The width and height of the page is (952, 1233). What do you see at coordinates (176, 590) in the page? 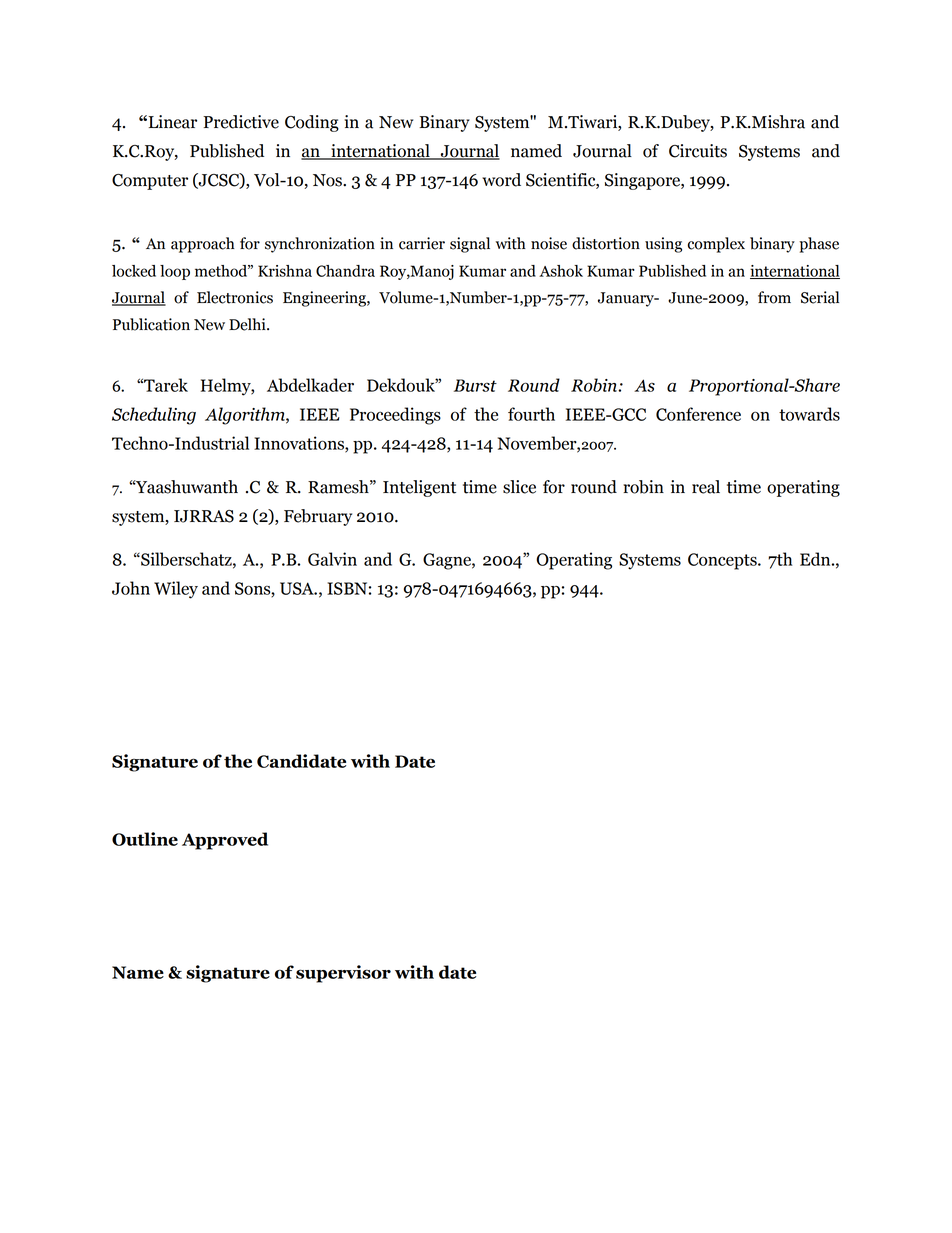
I see `Wiley` at bounding box center [176, 590].
